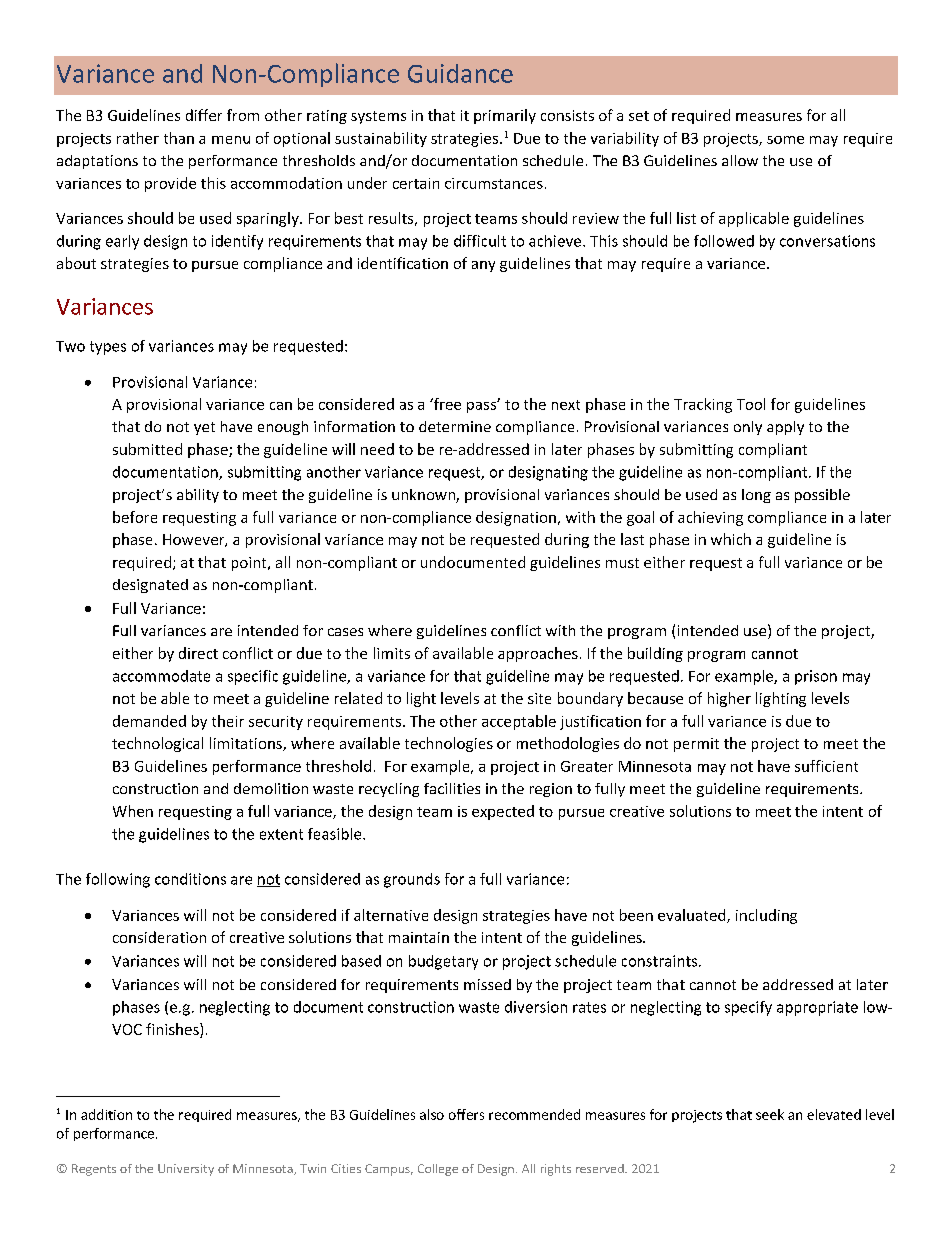  Describe the element at coordinates (186, 1170) in the screenshot. I see `University` at that location.
